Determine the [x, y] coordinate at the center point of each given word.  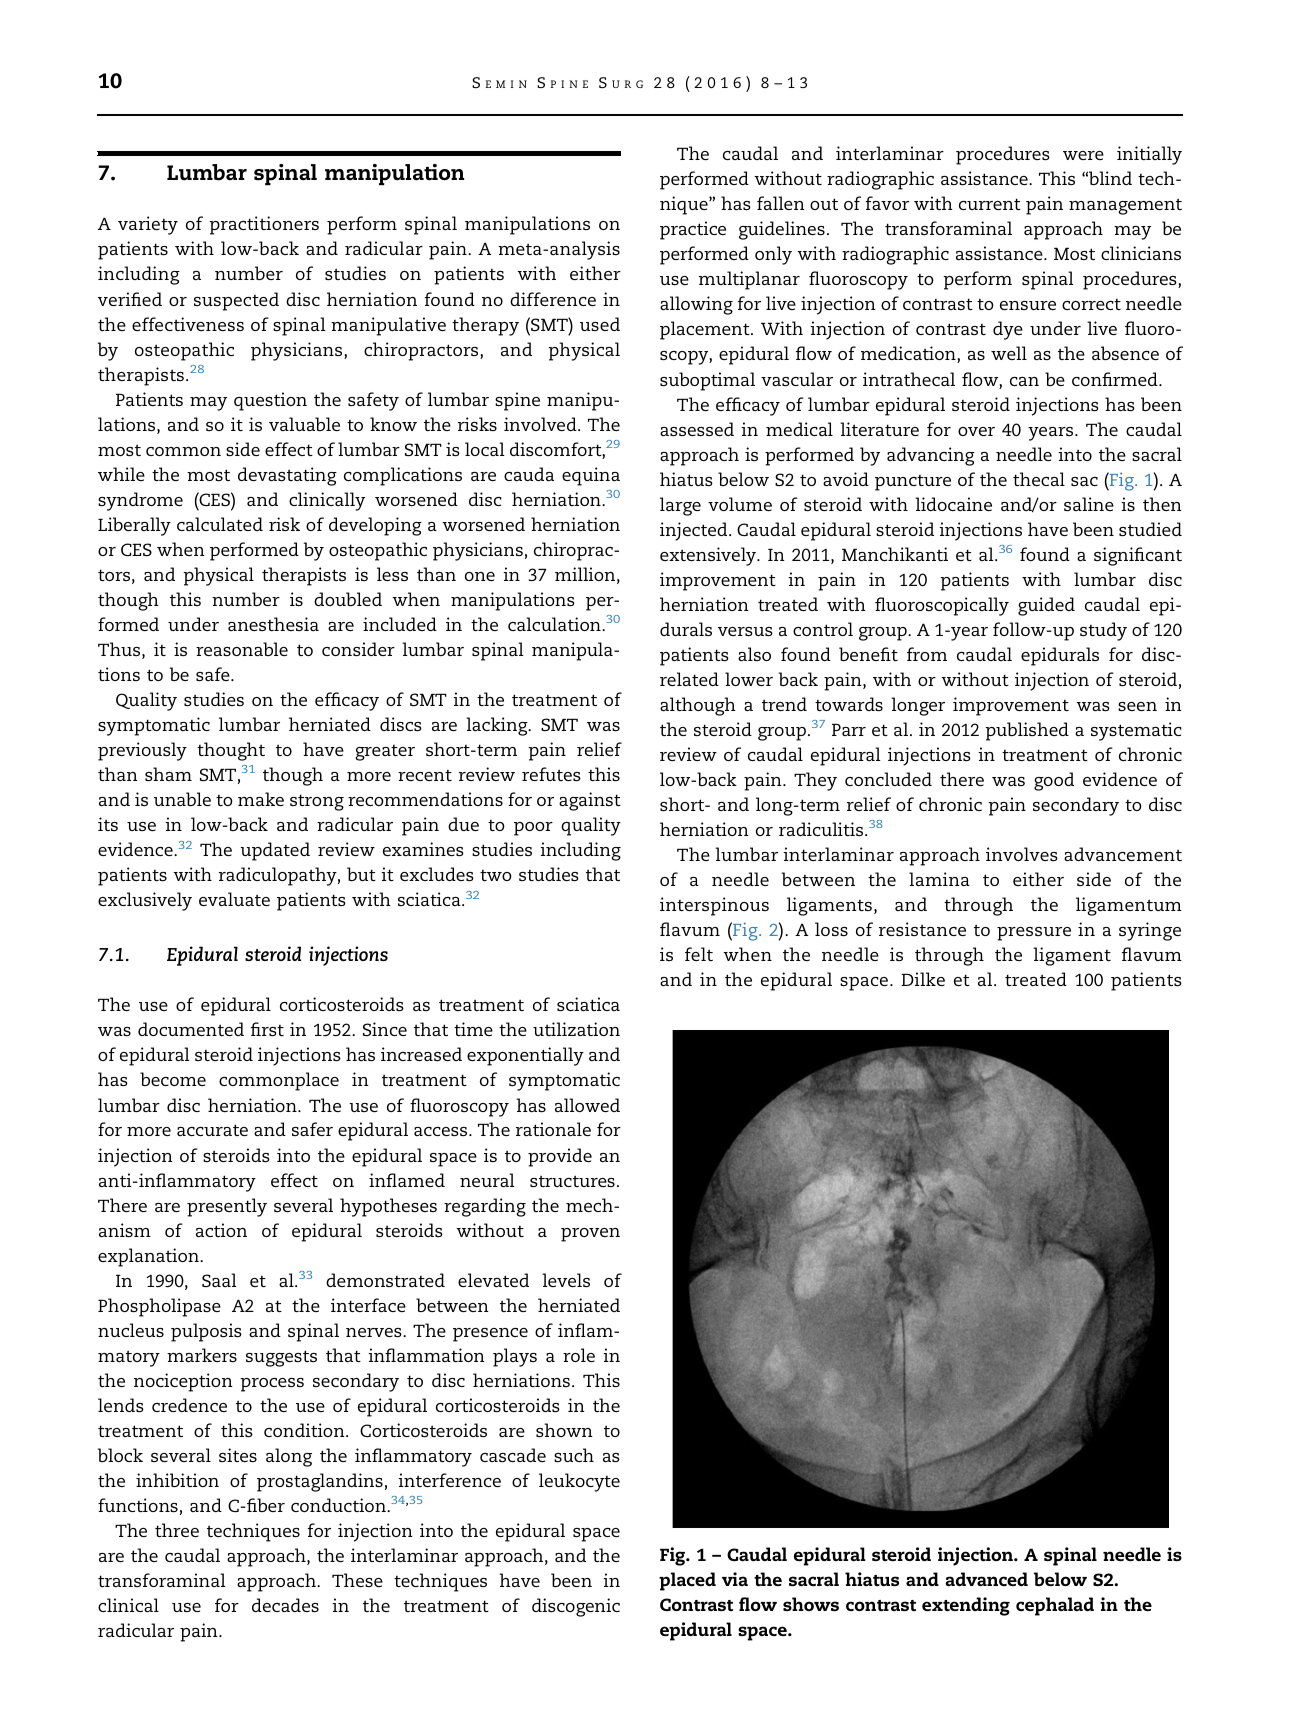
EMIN [506, 84]
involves [1022, 854]
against [590, 801]
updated [275, 851]
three [177, 1530]
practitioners [264, 225]
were [1083, 155]
